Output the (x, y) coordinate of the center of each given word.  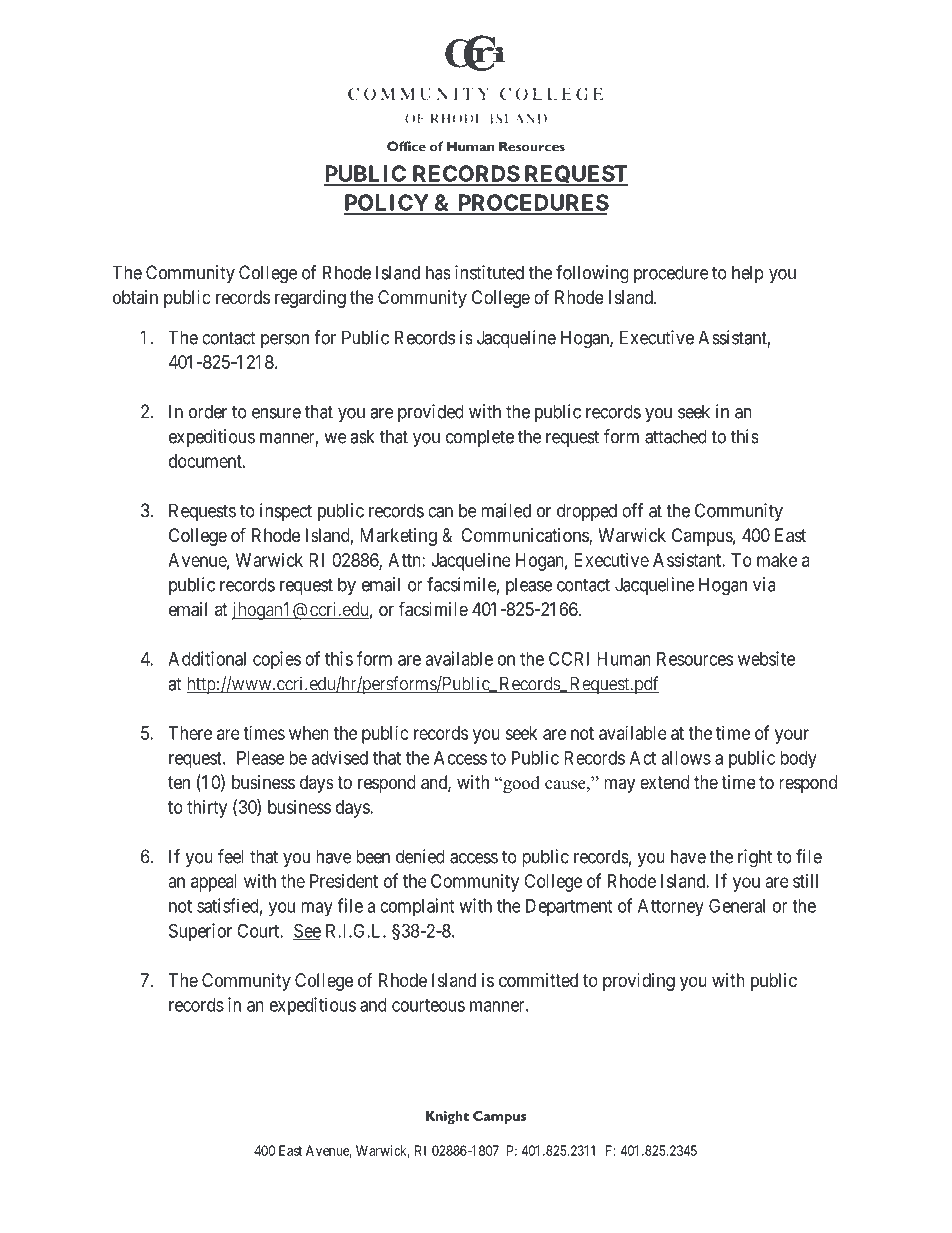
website (766, 658)
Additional (207, 658)
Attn (405, 560)
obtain (135, 297)
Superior (200, 932)
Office (406, 146)
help (748, 274)
